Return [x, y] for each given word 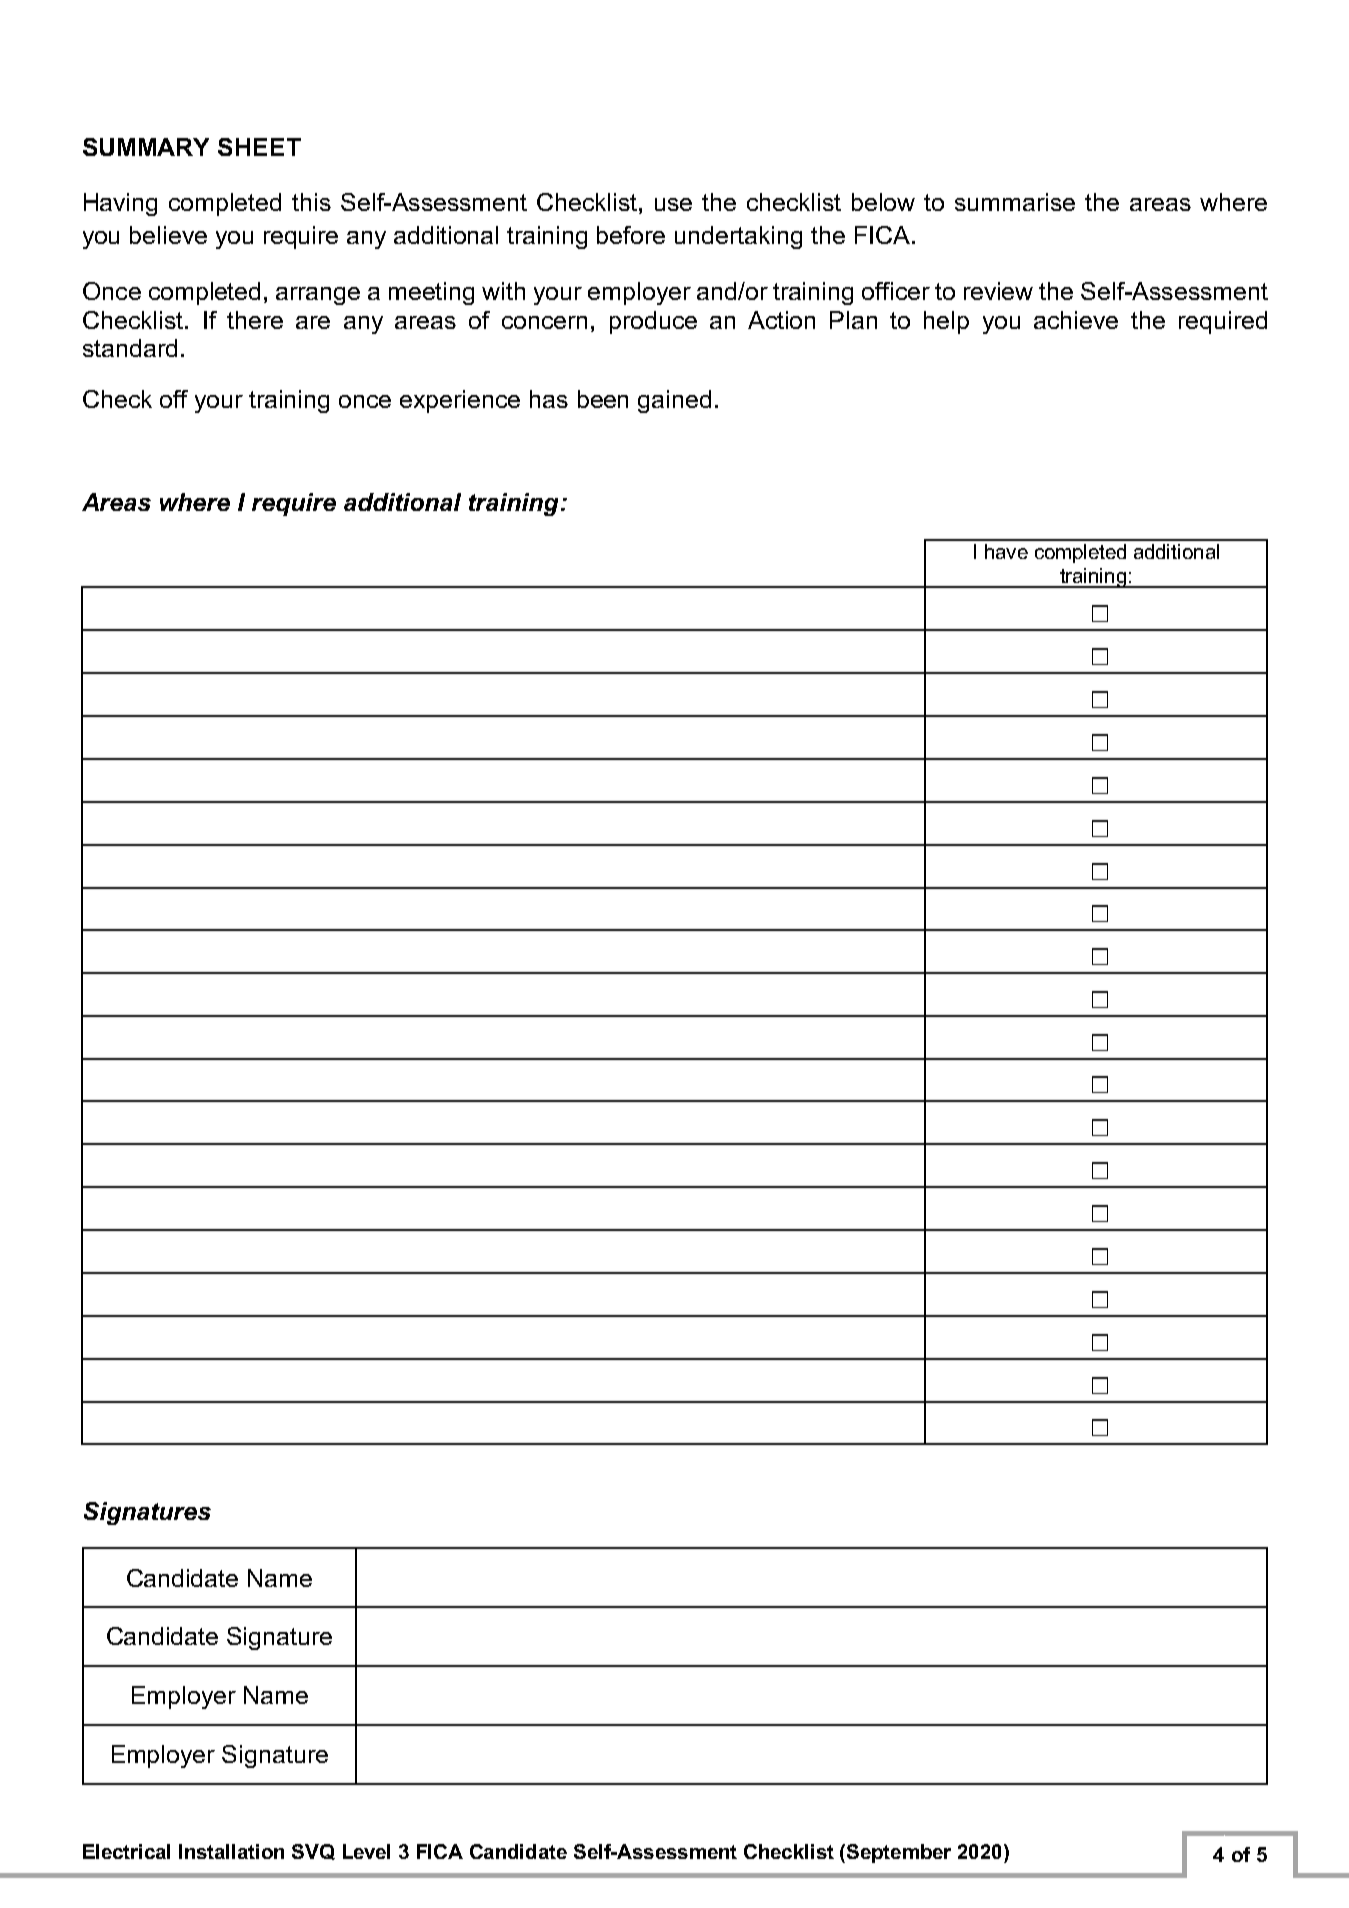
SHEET [259, 147]
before [631, 235]
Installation [231, 1851]
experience [460, 401]
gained [674, 401]
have [1006, 551]
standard [130, 348]
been [603, 399]
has [549, 399]
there [255, 320]
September [897, 1853]
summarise [1015, 202]
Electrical [126, 1851]
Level [366, 1851]
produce [653, 322]
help [946, 322]
